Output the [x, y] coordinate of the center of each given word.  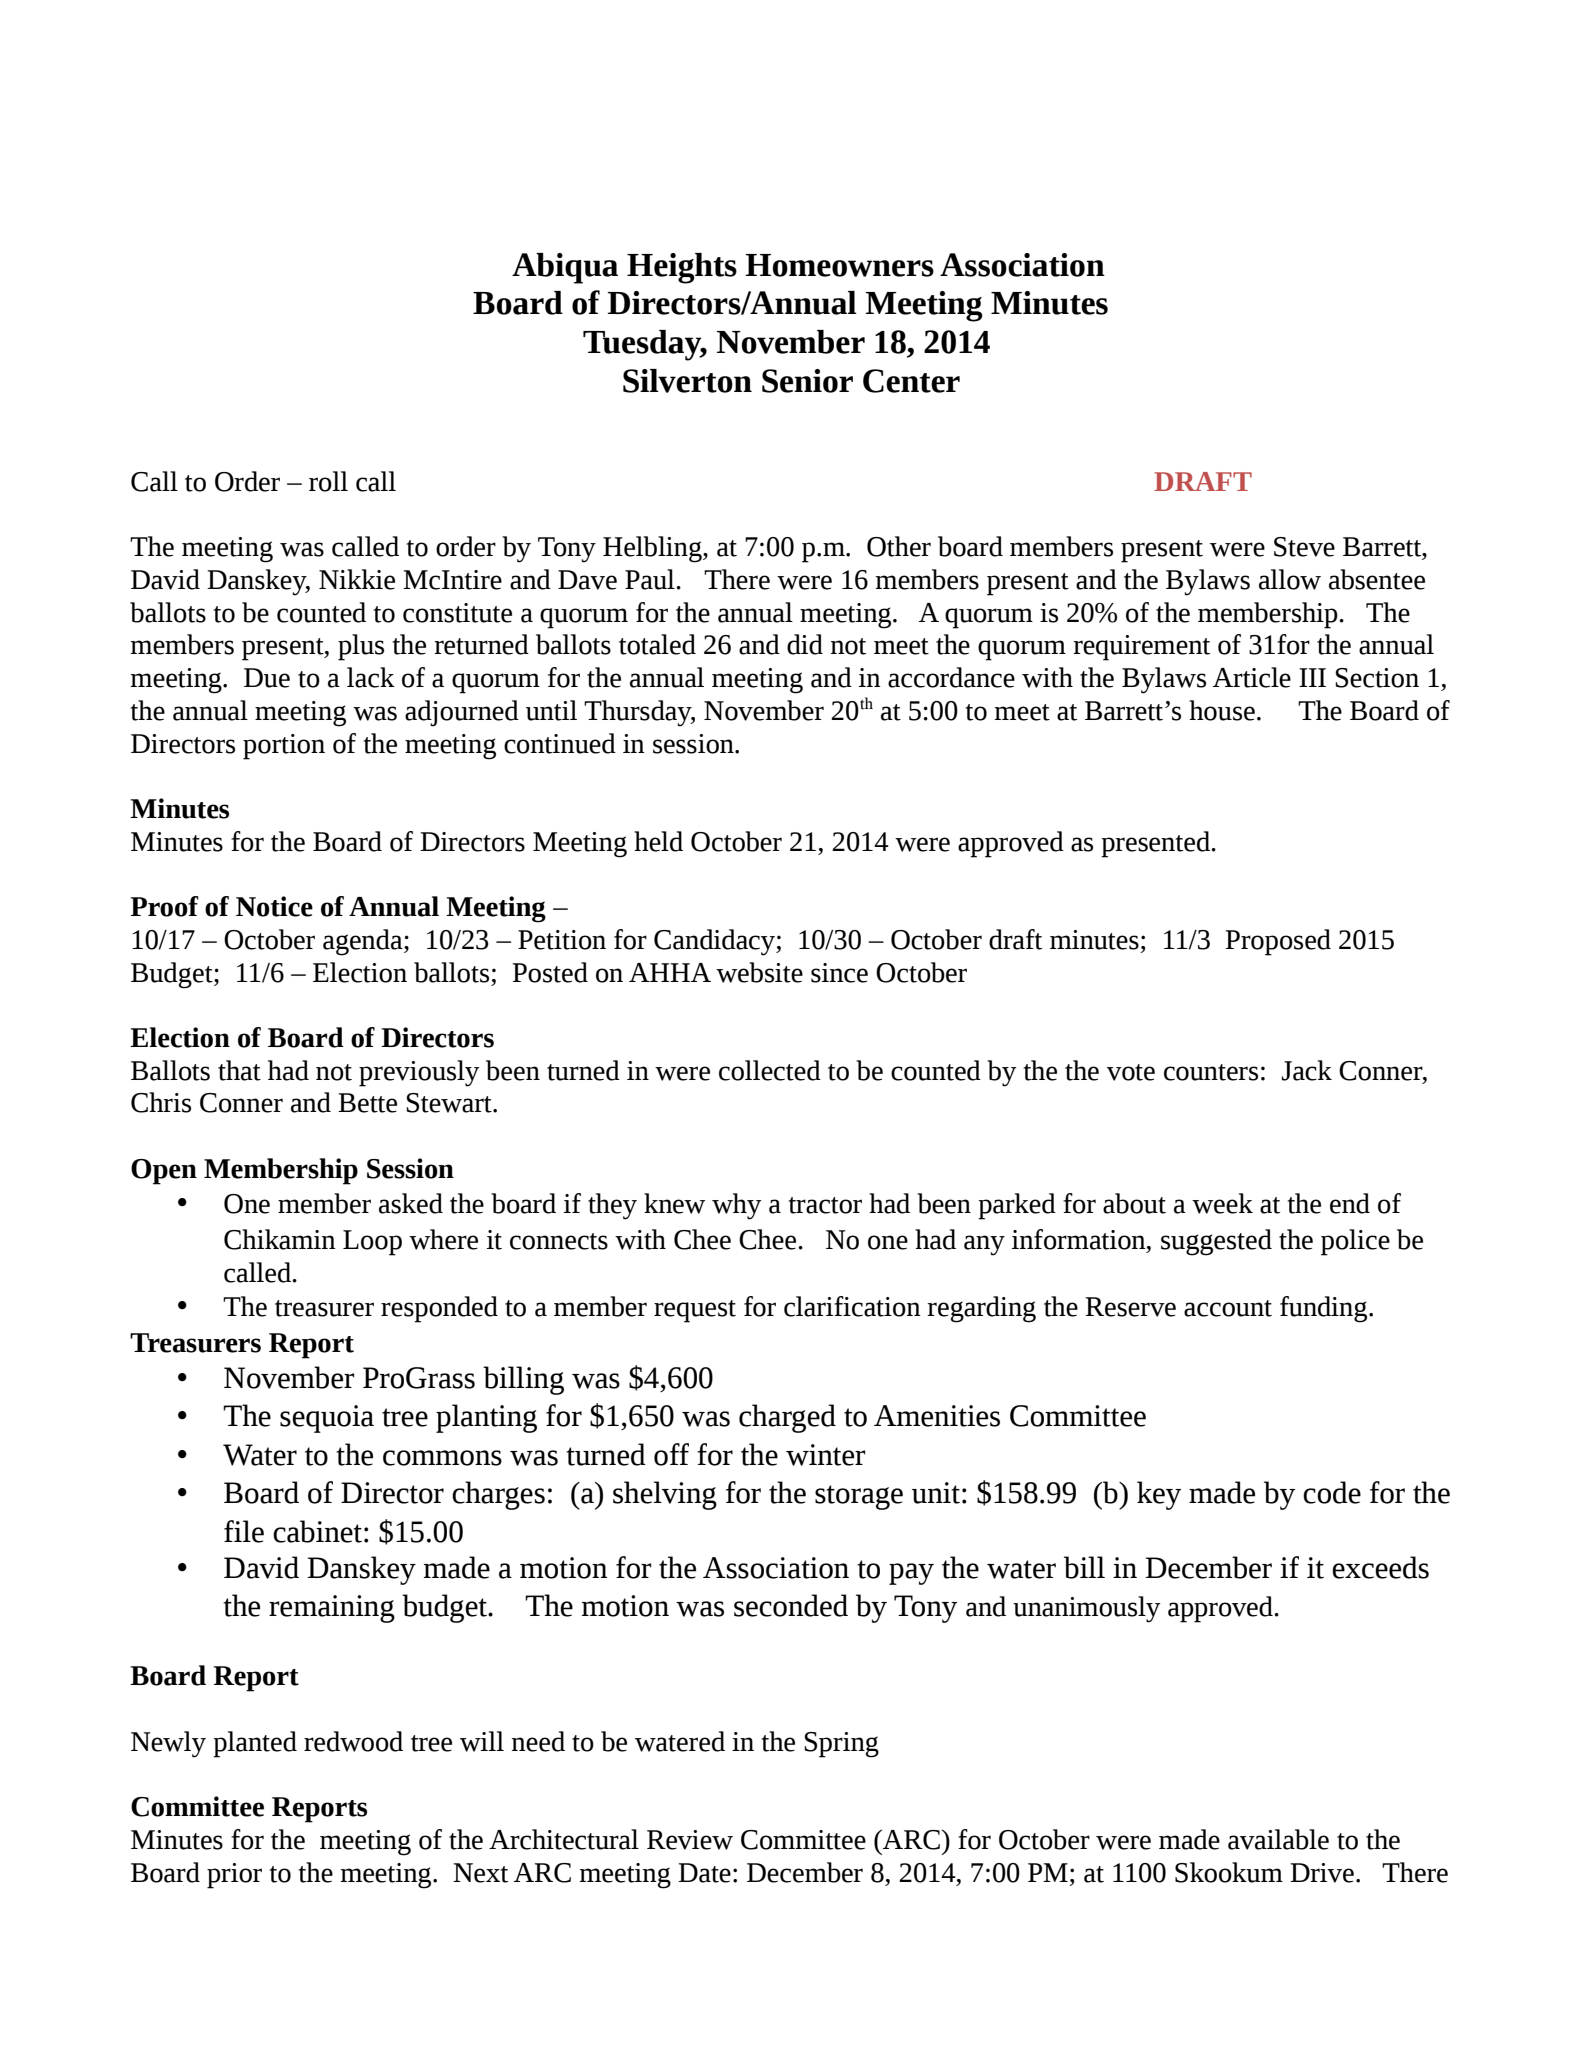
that [239, 1070]
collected [770, 1070]
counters [1211, 1072]
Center [911, 381]
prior [234, 1876]
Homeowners [839, 265]
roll [328, 481]
